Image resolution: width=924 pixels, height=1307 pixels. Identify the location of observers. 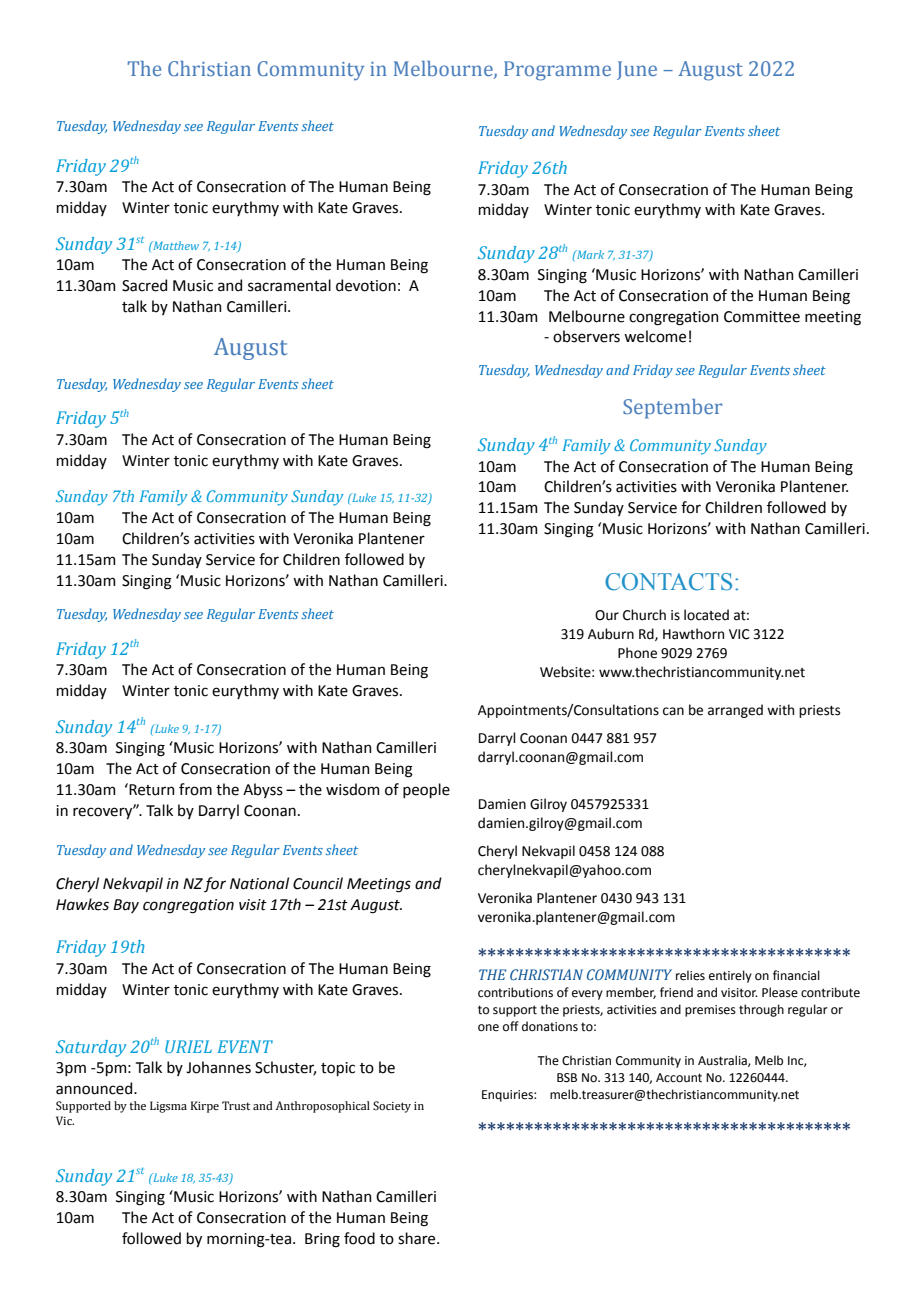
(586, 336).
